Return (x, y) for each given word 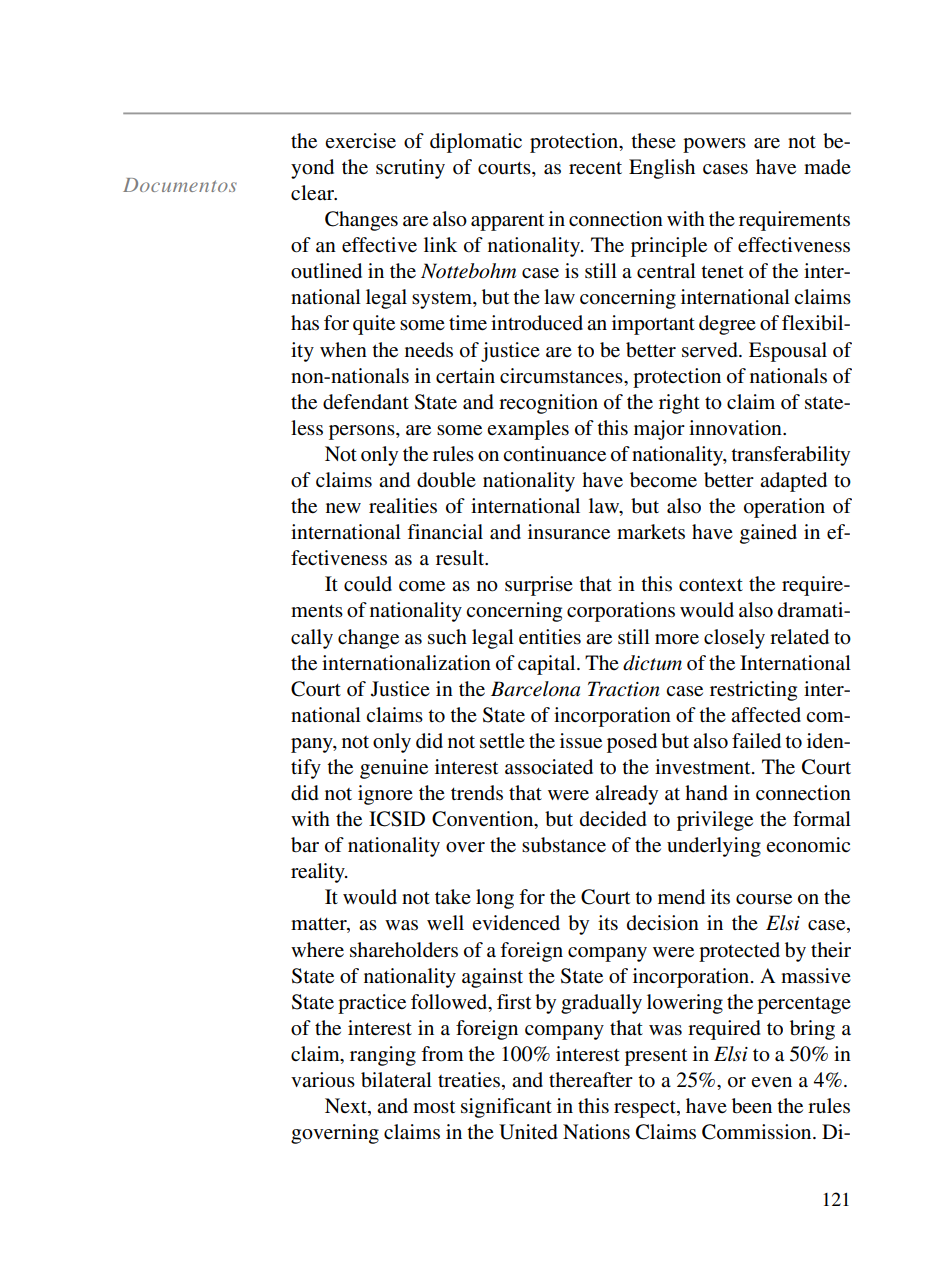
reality (319, 873)
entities (550, 637)
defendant (366, 402)
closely (734, 639)
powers (714, 145)
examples (528, 430)
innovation (736, 428)
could (368, 584)
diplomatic (476, 143)
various (323, 1080)
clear (314, 193)
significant (506, 1108)
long (495, 899)
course (764, 899)
